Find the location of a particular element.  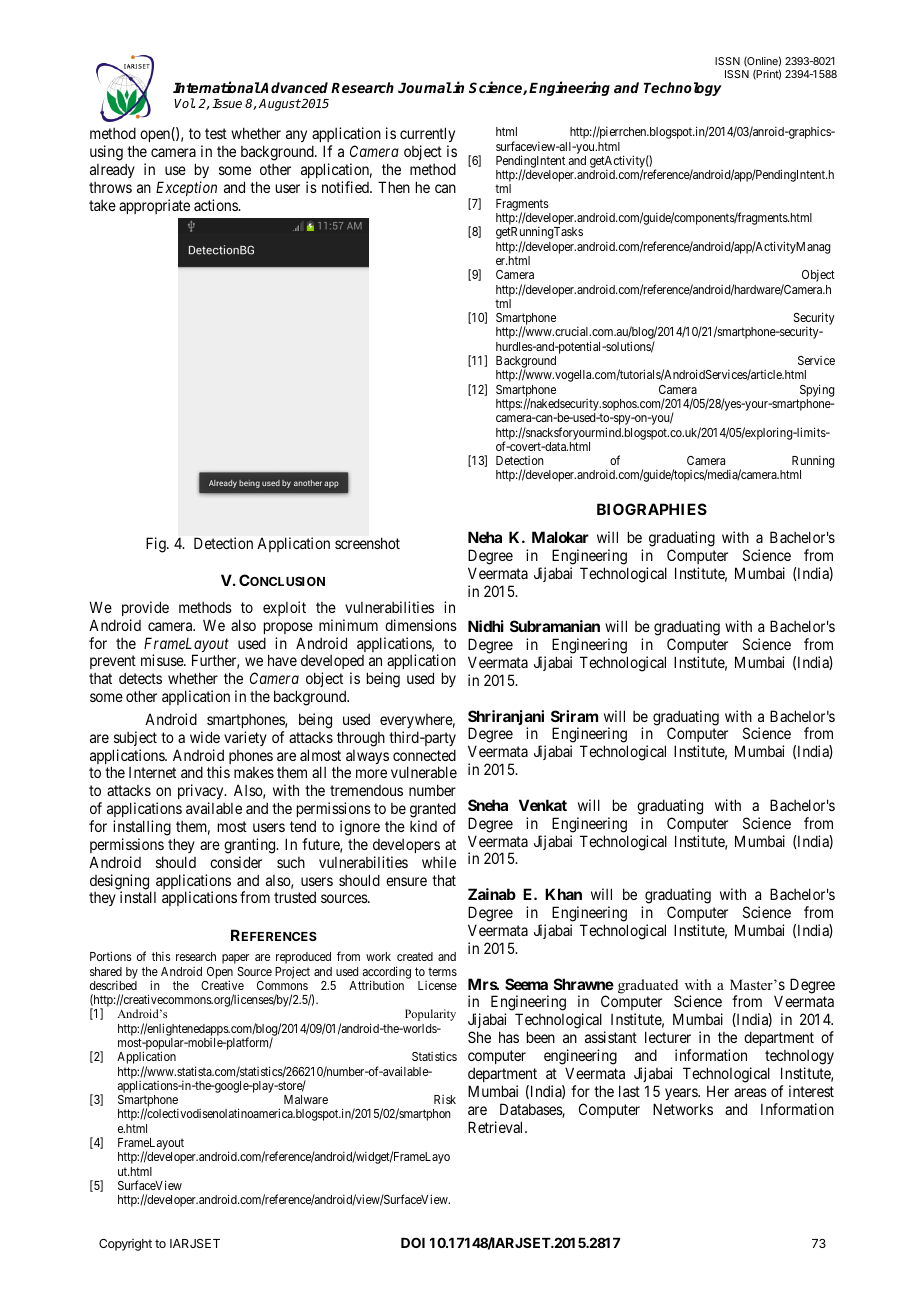

Vol is located at coordinates (184, 103).
